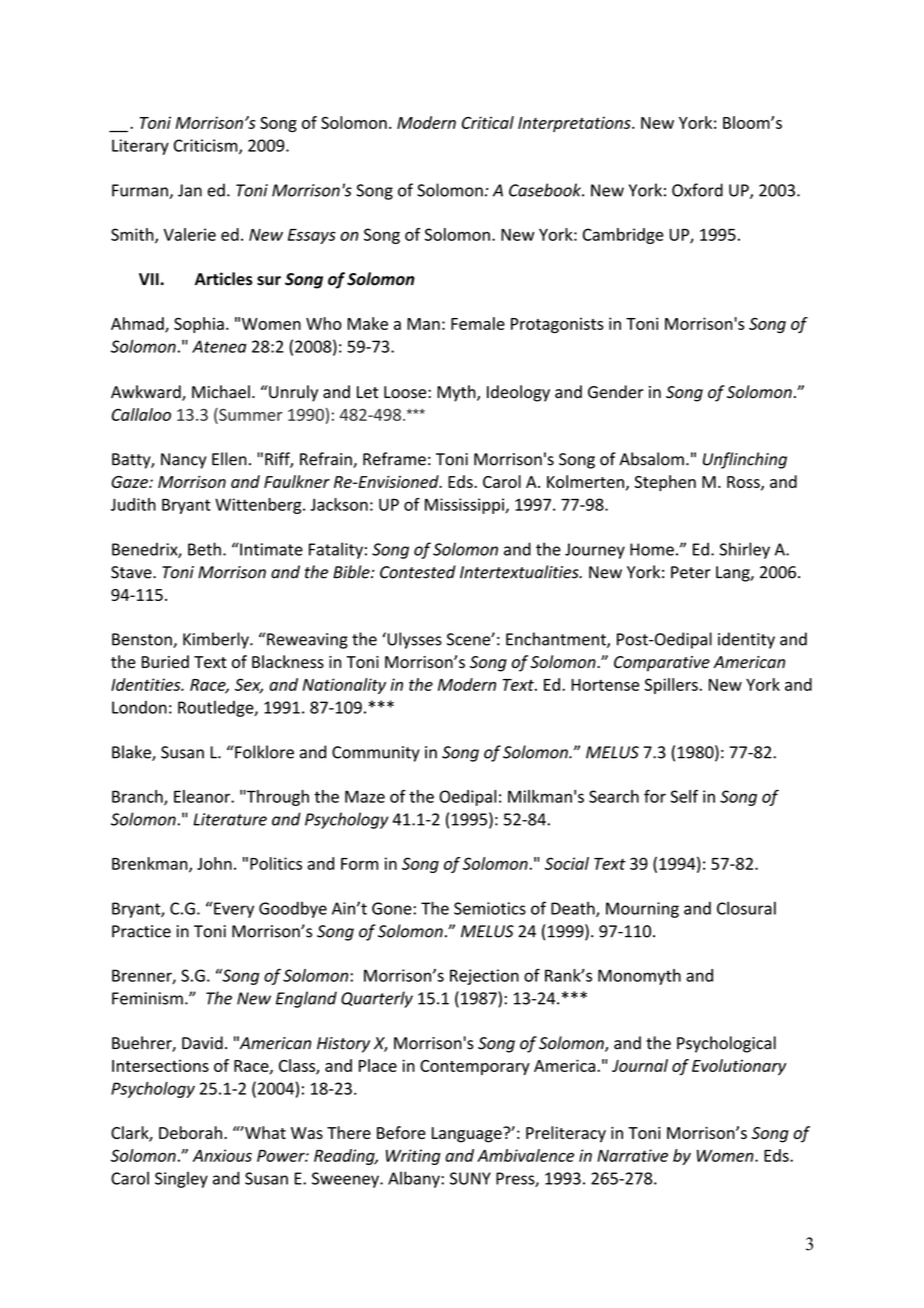  What do you see at coordinates (207, 146) in the screenshot?
I see `Criticism` at bounding box center [207, 146].
